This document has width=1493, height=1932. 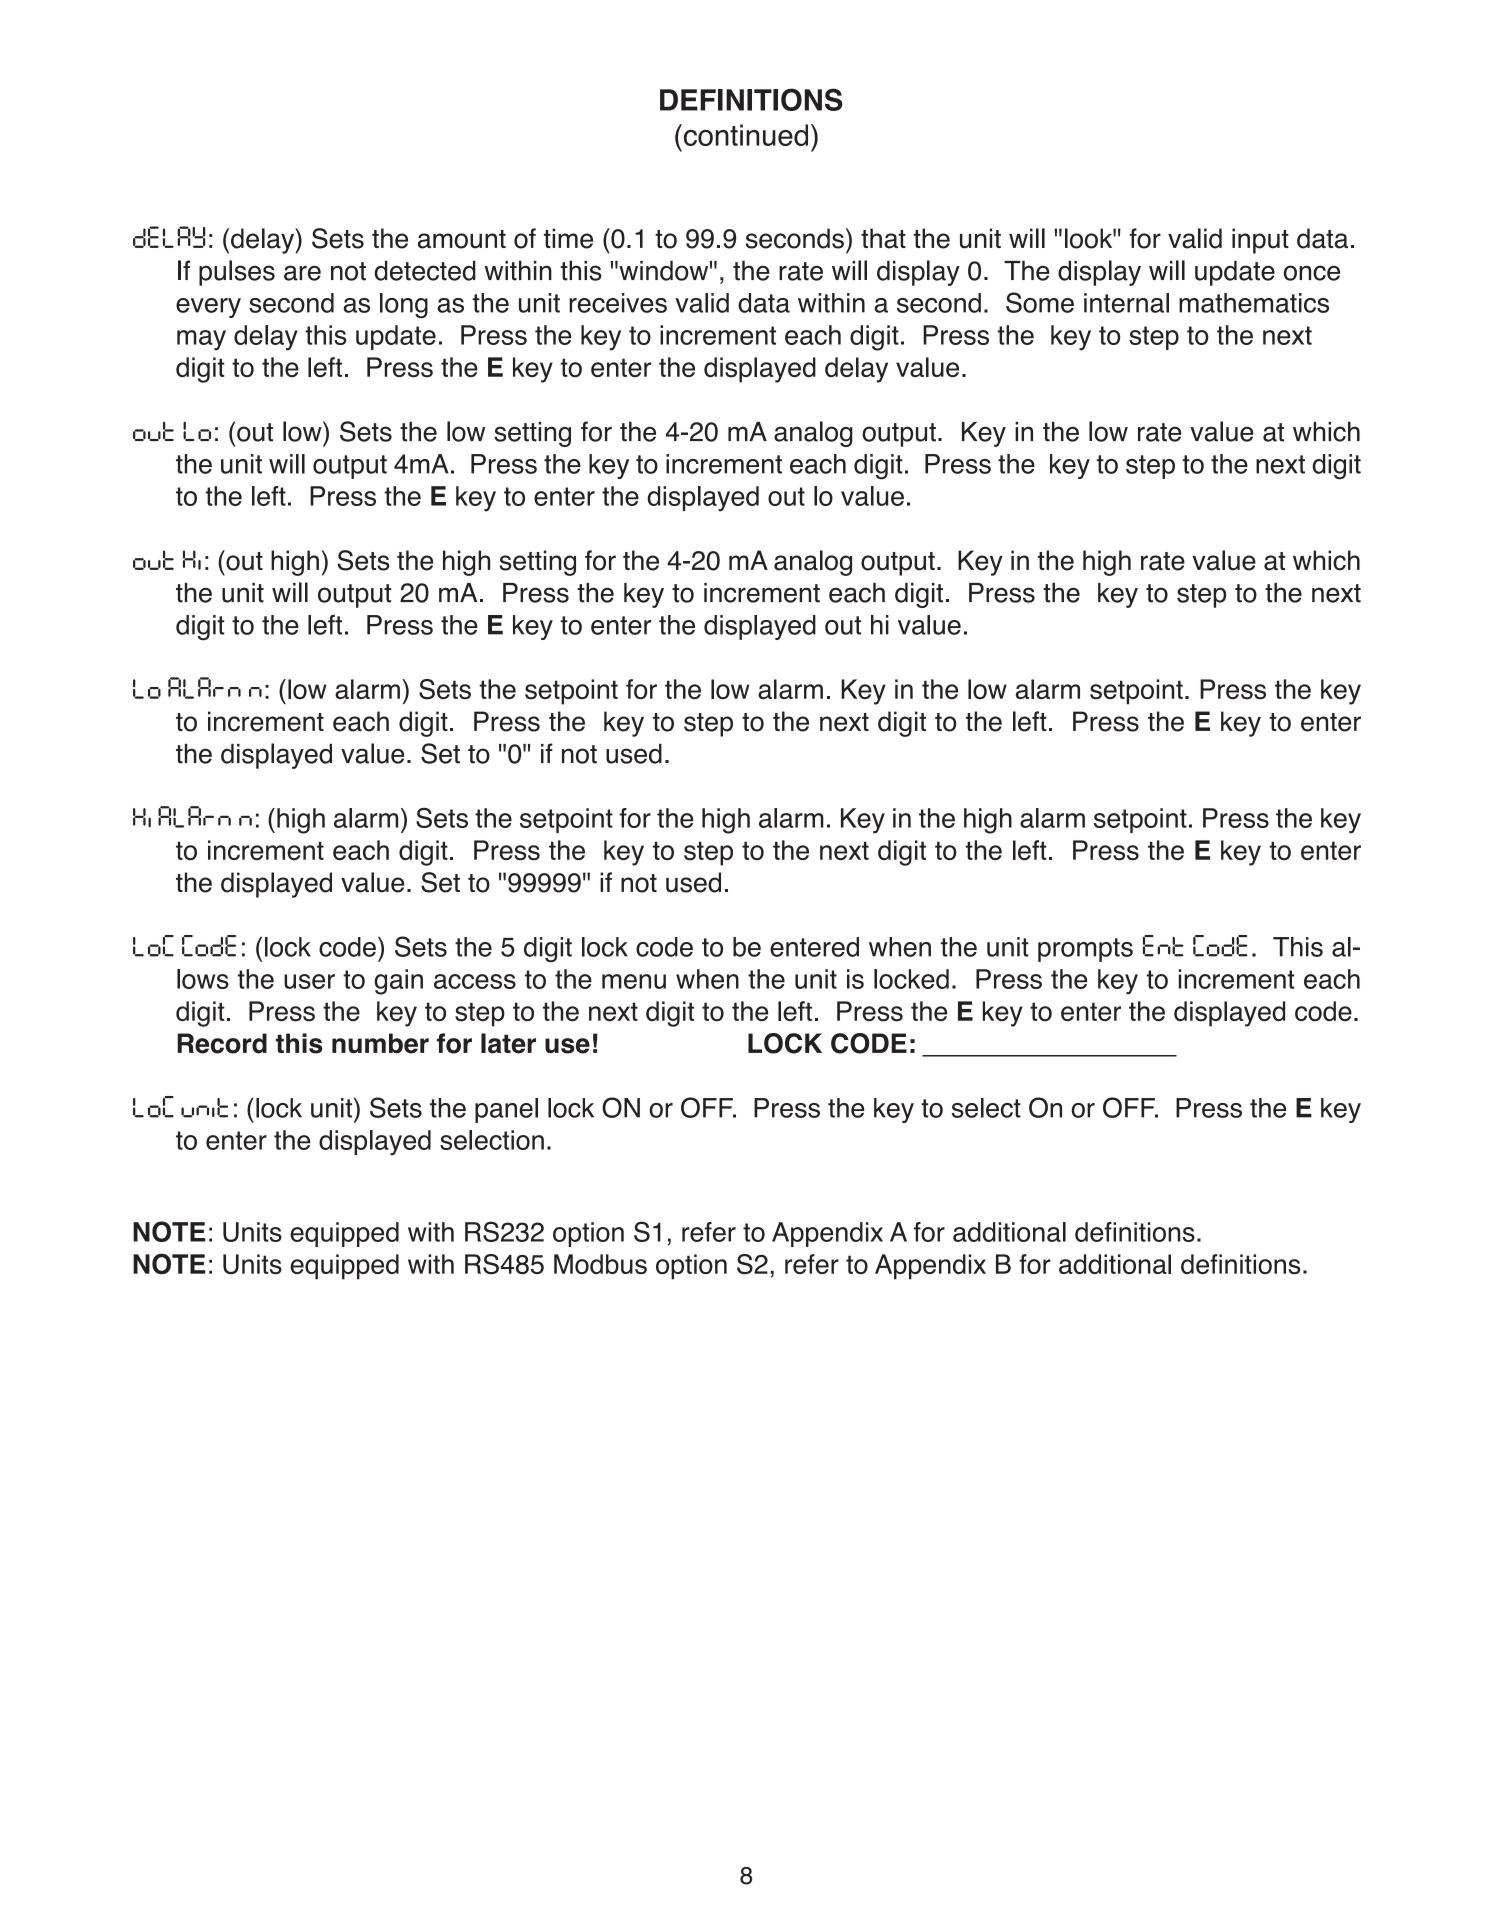 What do you see at coordinates (462, 239) in the document?
I see `amount` at bounding box center [462, 239].
